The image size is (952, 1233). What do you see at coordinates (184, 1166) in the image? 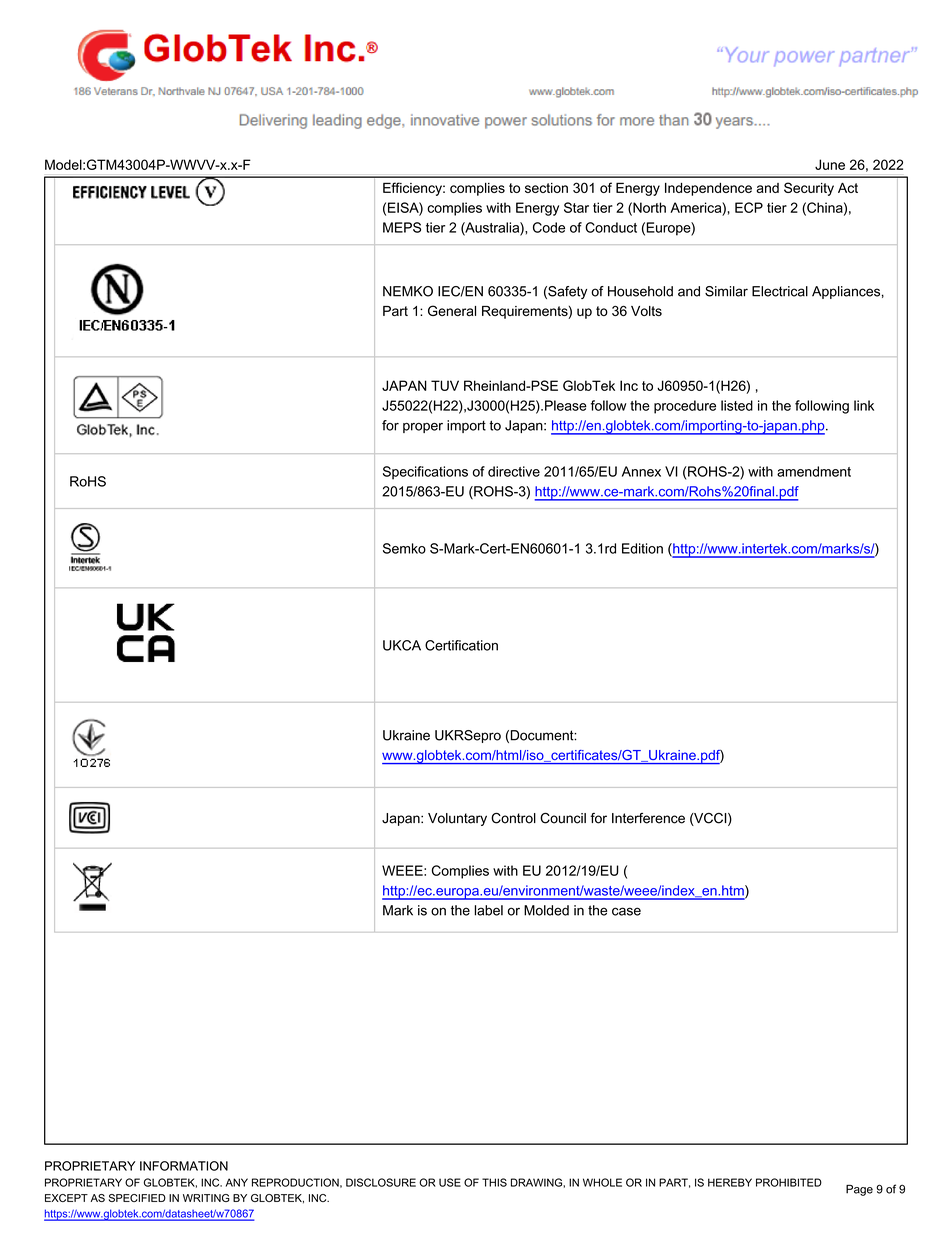
I see `INFORMATION` at bounding box center [184, 1166].
